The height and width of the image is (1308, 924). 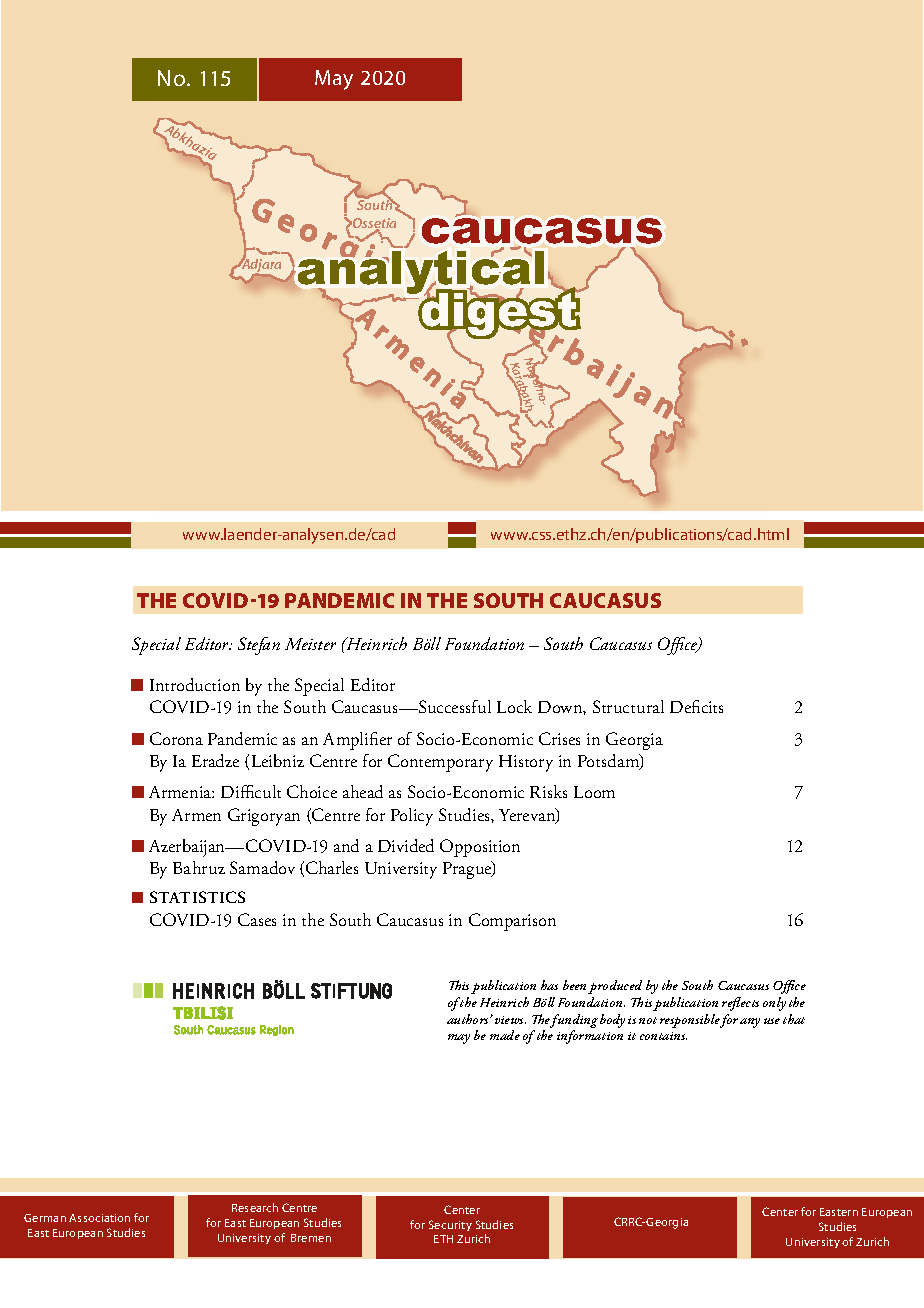 I want to click on Research, so click(x=255, y=1207).
